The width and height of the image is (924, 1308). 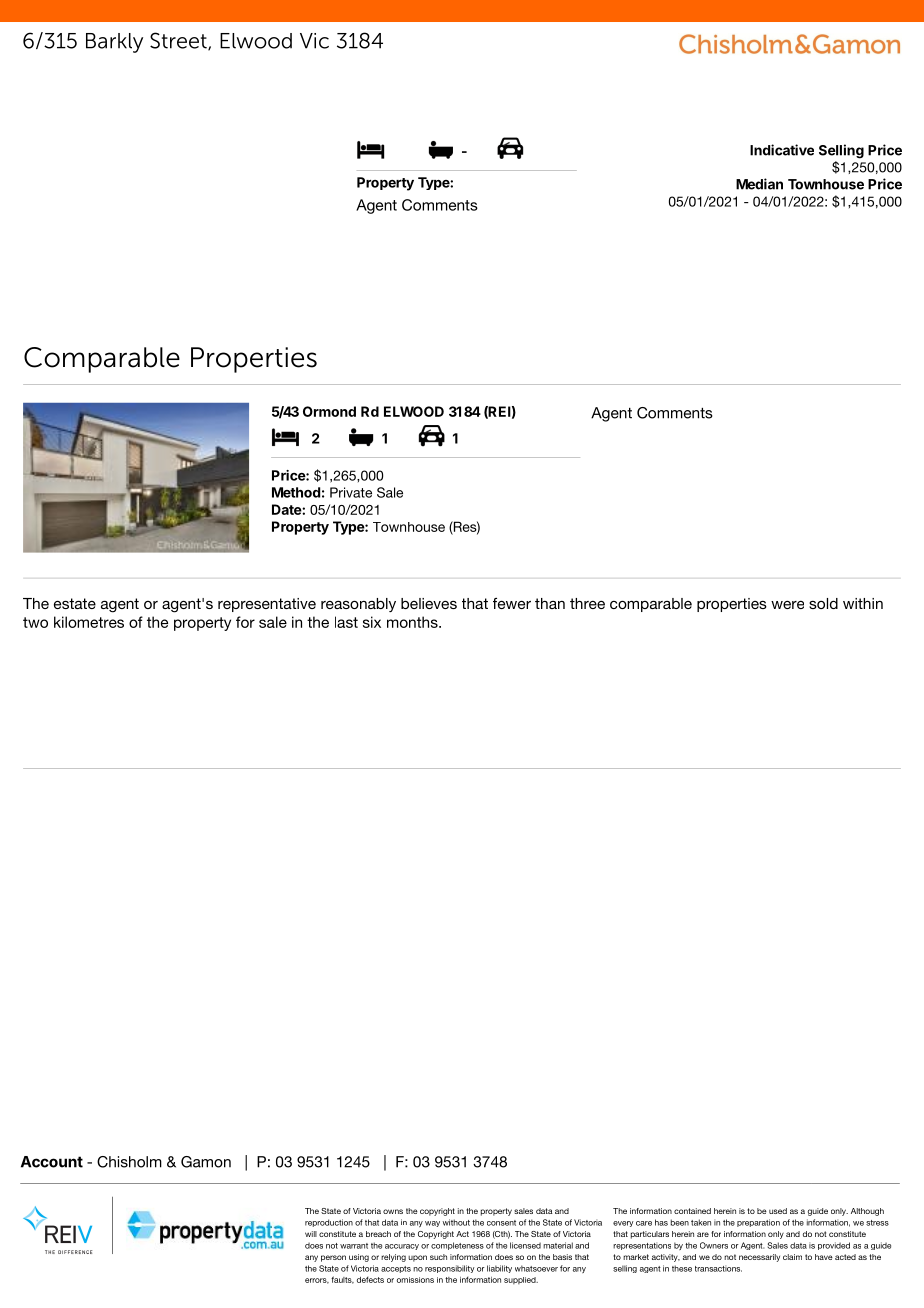 I want to click on Street, so click(x=179, y=41).
